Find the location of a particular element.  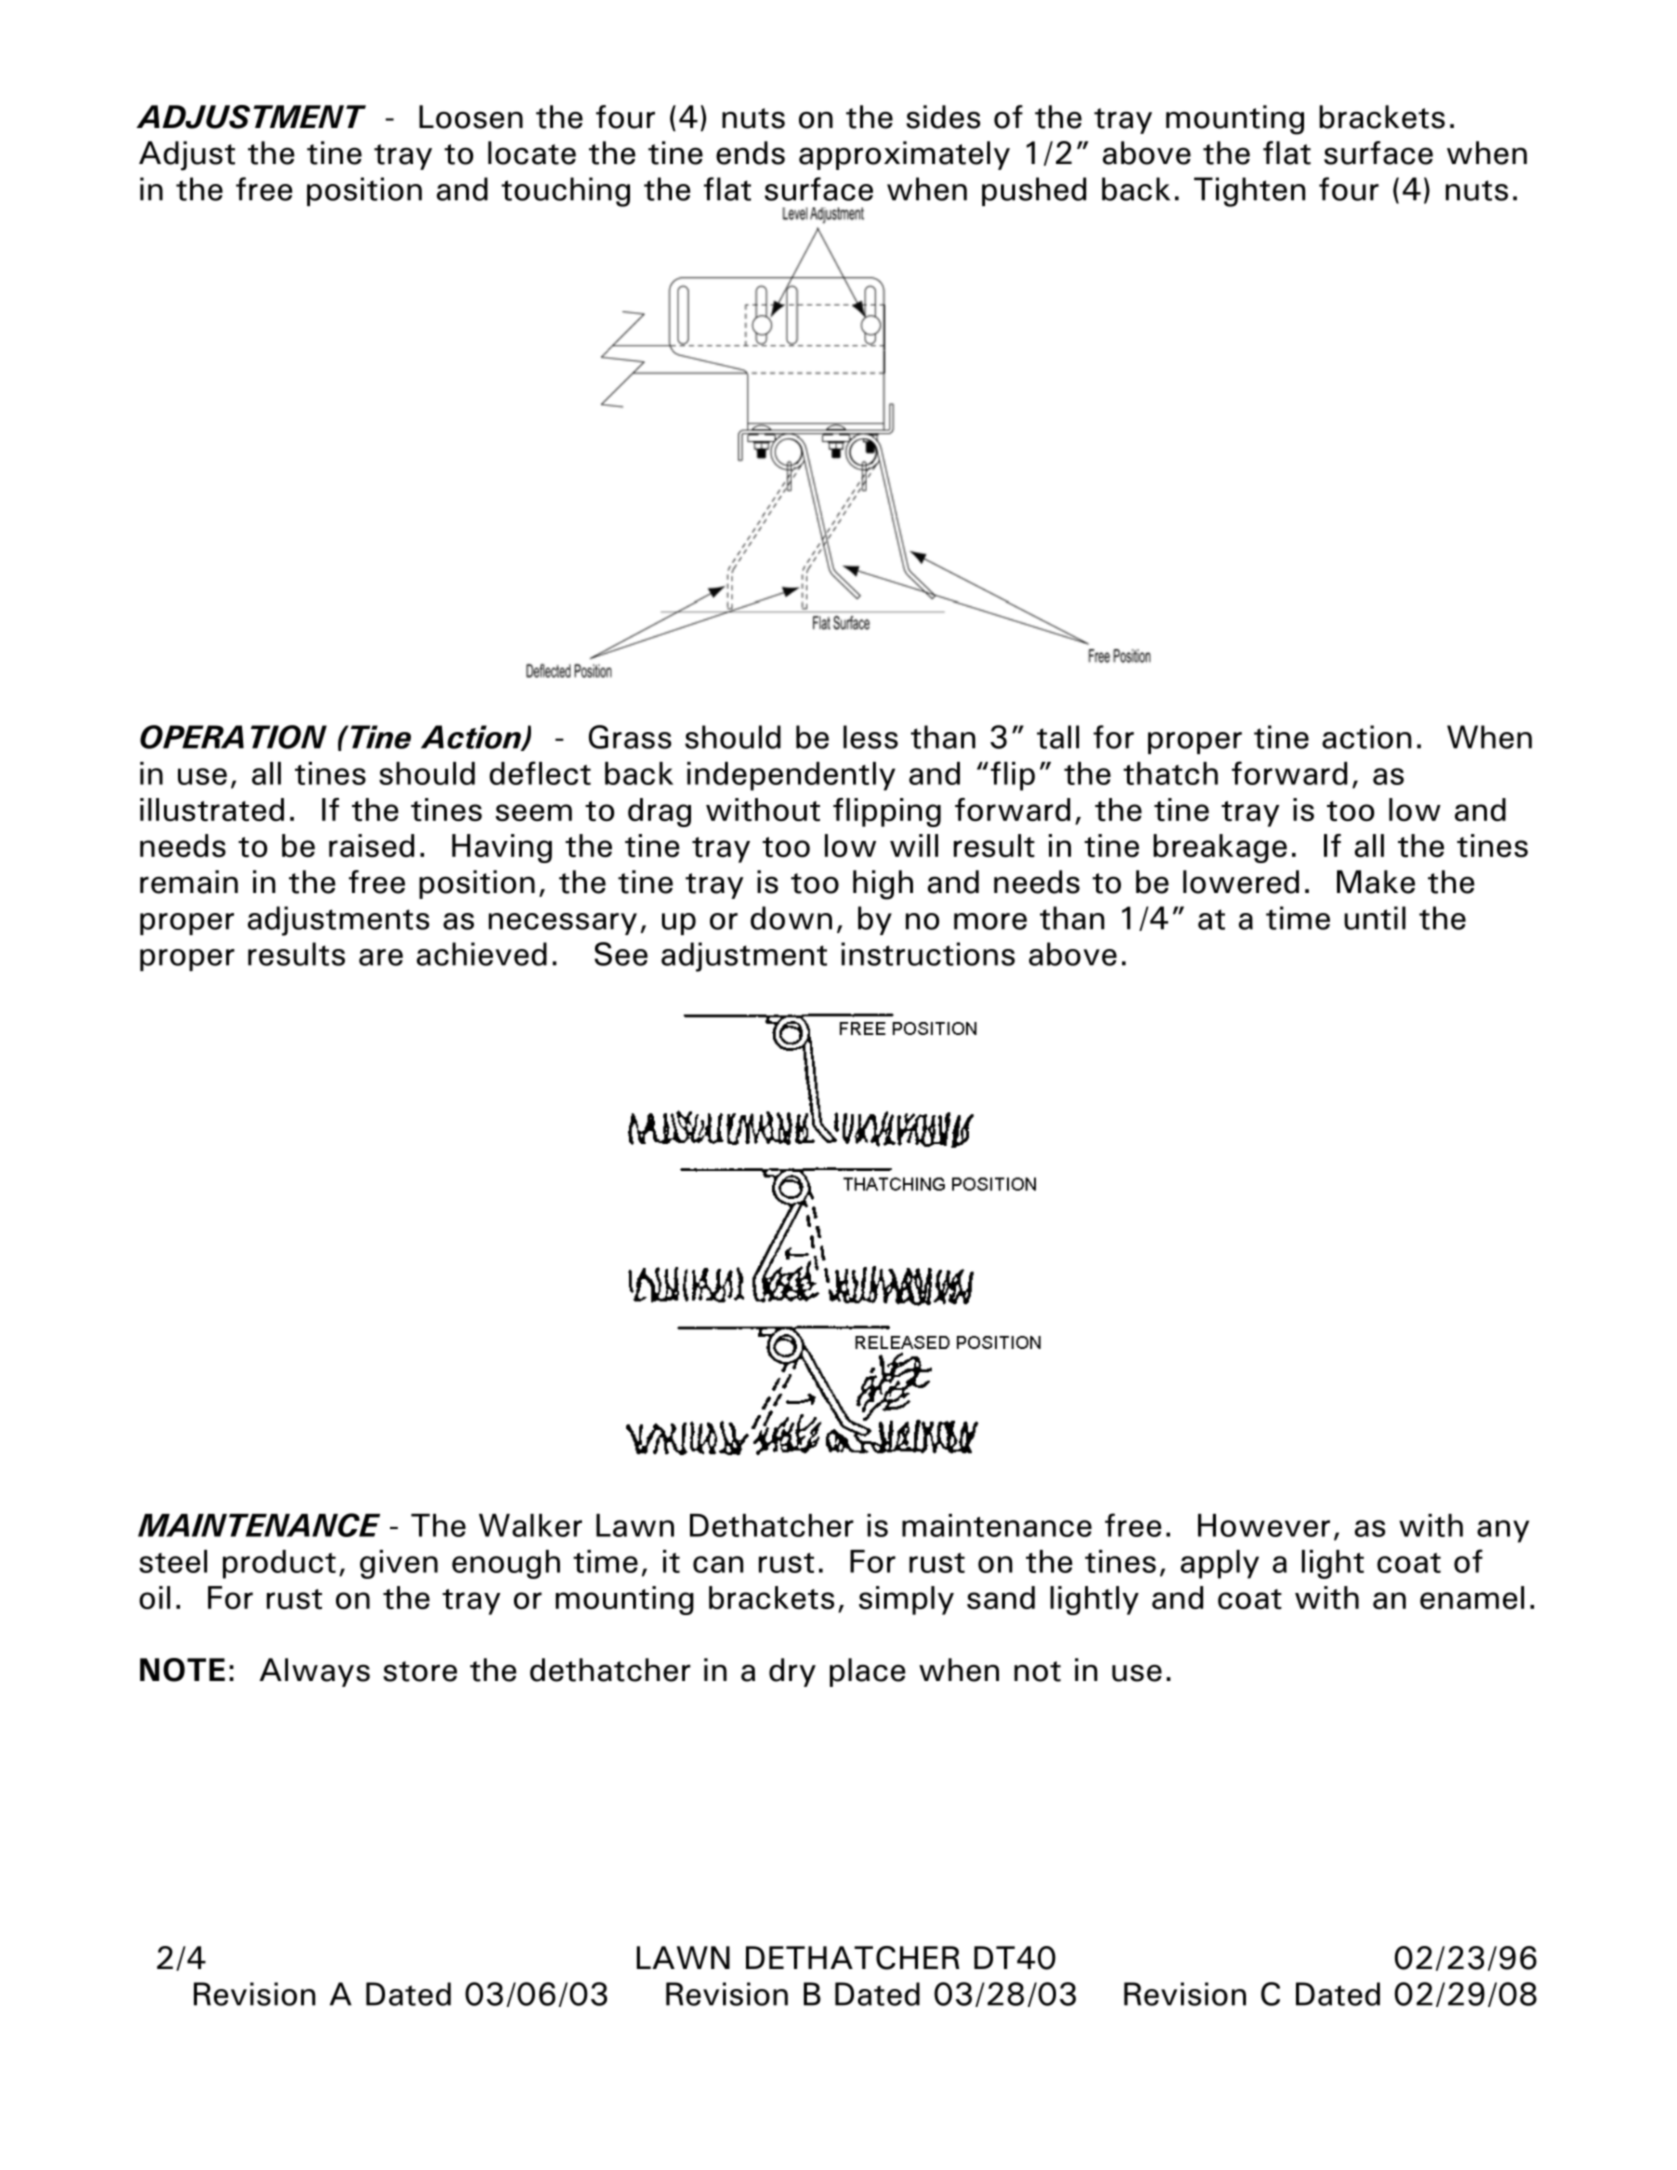

Always is located at coordinates (314, 1672).
